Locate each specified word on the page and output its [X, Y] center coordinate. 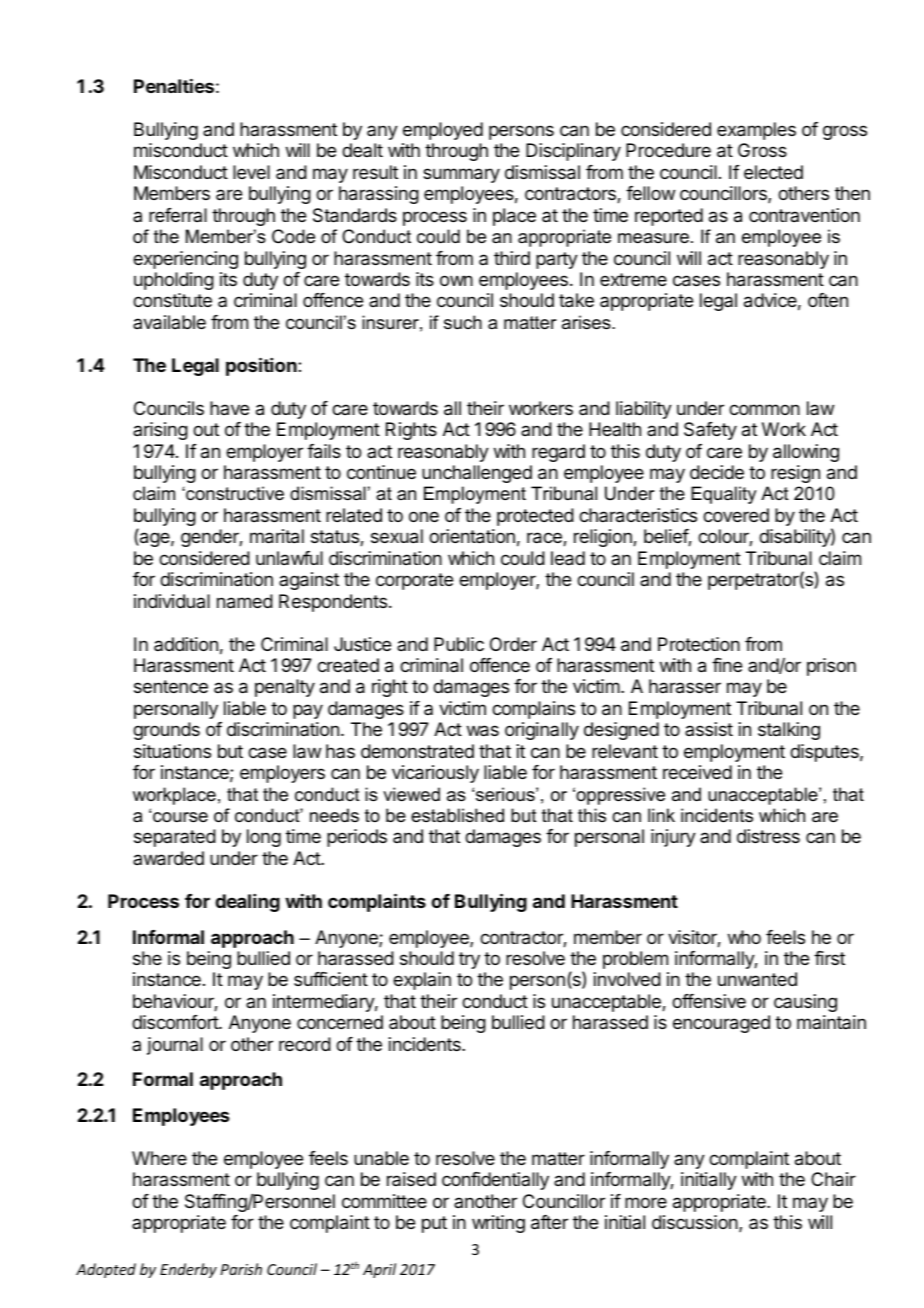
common [764, 409]
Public [459, 644]
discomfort [176, 1022]
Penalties [174, 86]
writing [498, 1224]
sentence [171, 686]
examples [756, 131]
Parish [241, 1269]
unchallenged [477, 474]
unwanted [757, 979]
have [229, 408]
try [469, 960]
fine [727, 665]
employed [443, 131]
